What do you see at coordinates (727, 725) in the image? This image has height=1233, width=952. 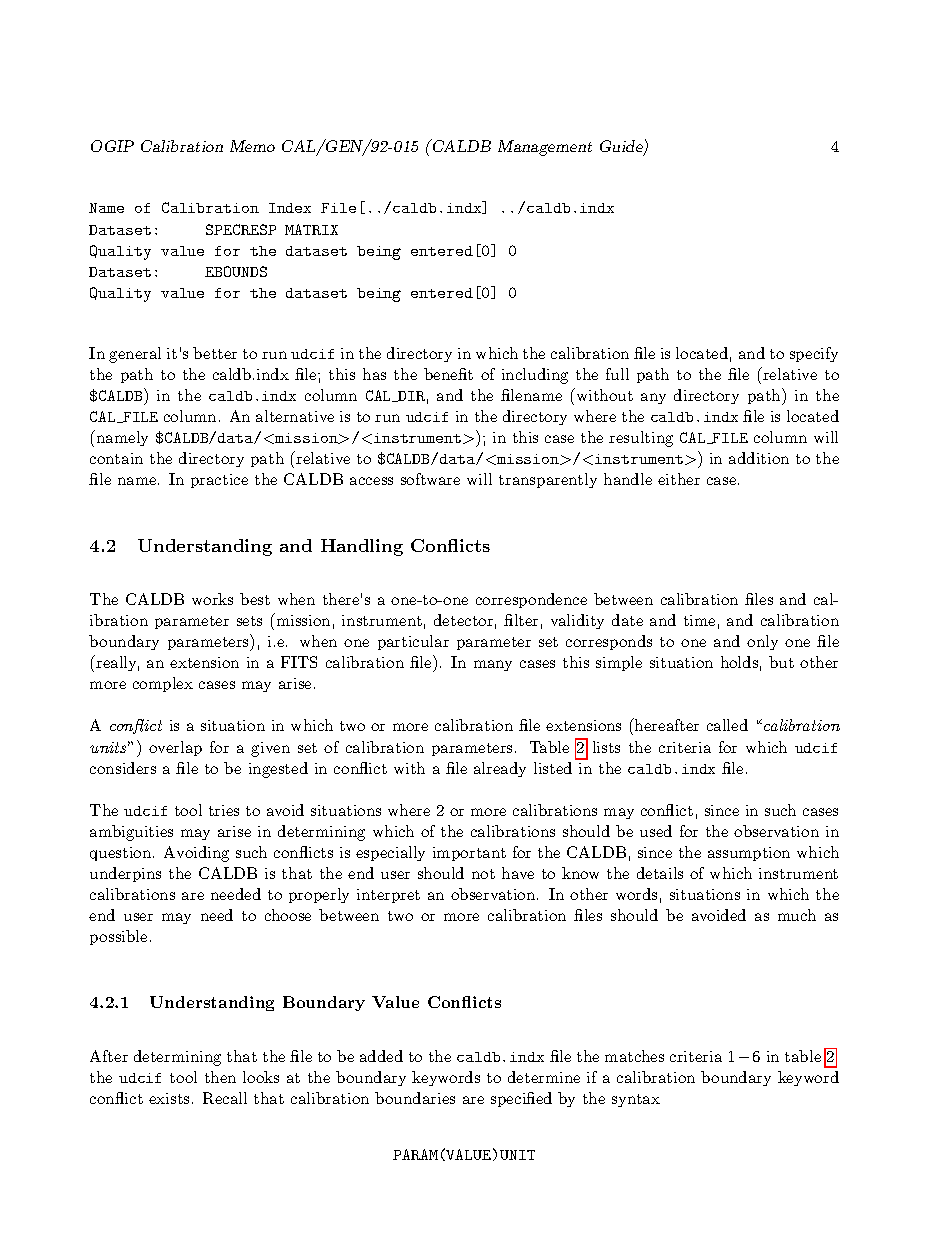 I see `called` at bounding box center [727, 725].
